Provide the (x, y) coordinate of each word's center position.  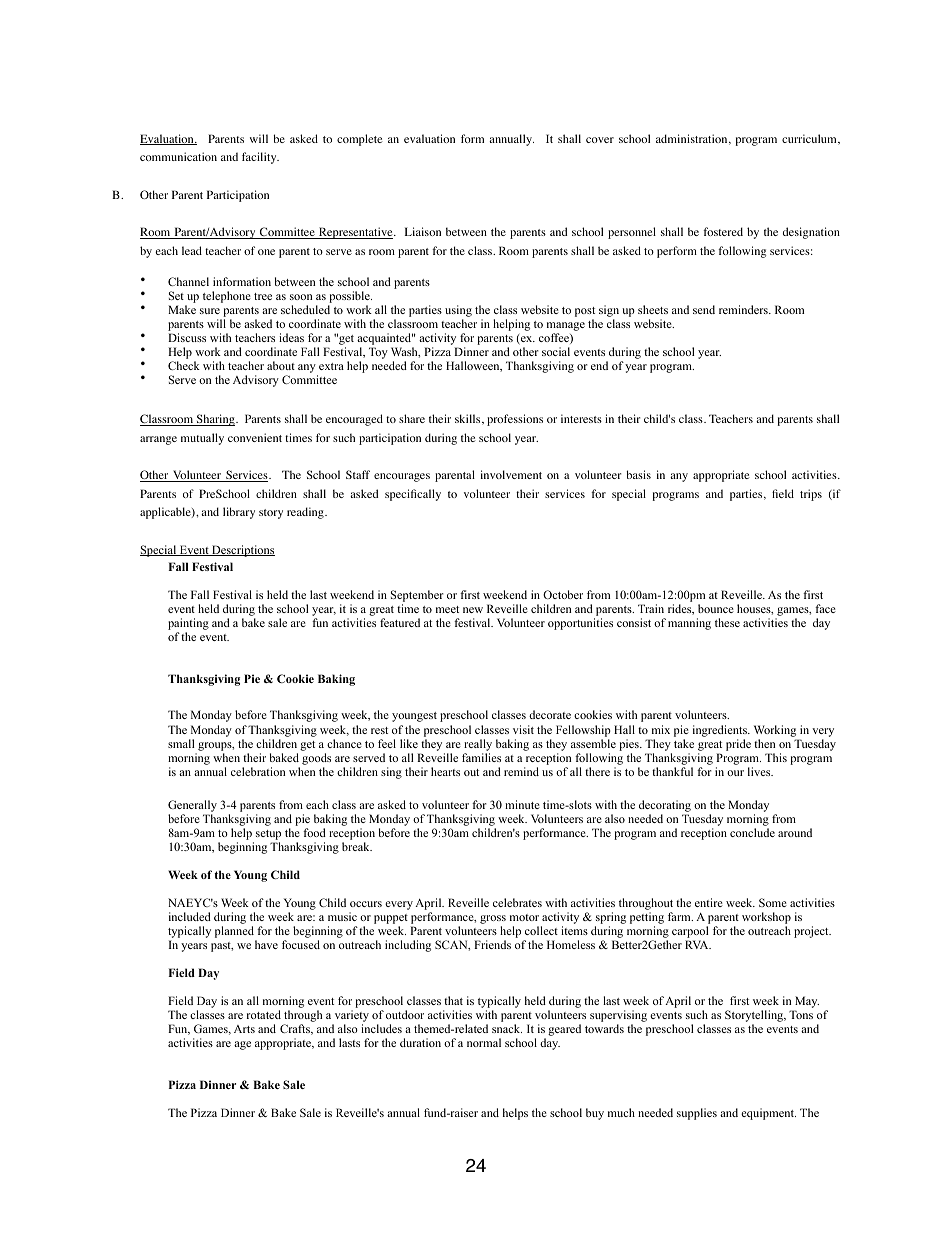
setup (268, 836)
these (727, 622)
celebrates (517, 902)
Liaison (423, 231)
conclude (752, 832)
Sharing (216, 420)
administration (693, 139)
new (473, 610)
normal (484, 1042)
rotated (264, 1014)
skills (469, 419)
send (704, 309)
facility (260, 158)
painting (188, 624)
